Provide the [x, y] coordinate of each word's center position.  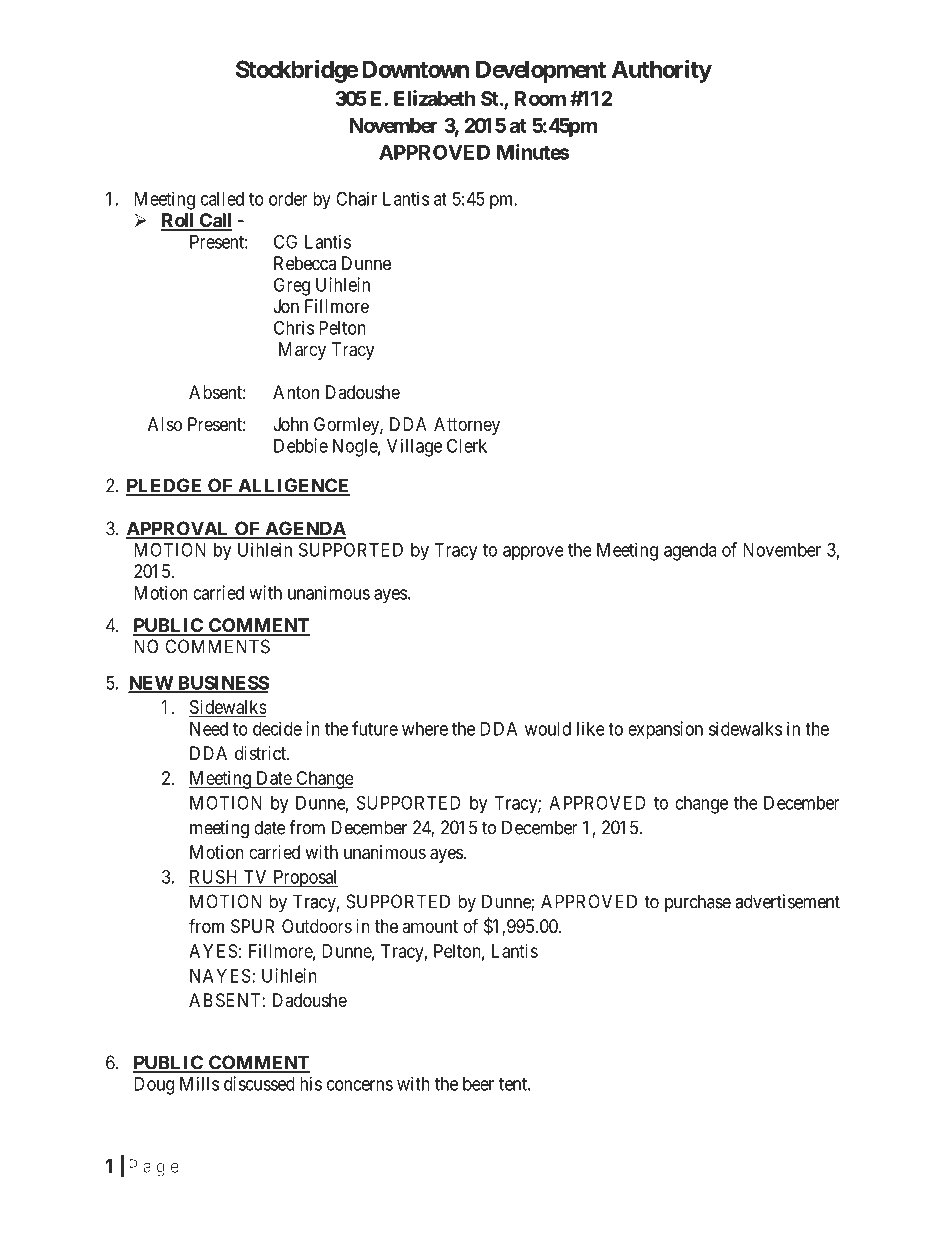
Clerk [467, 445]
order [288, 199]
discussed [259, 1083]
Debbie [301, 445]
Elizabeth [435, 98]
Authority [662, 71]
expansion [665, 730]
